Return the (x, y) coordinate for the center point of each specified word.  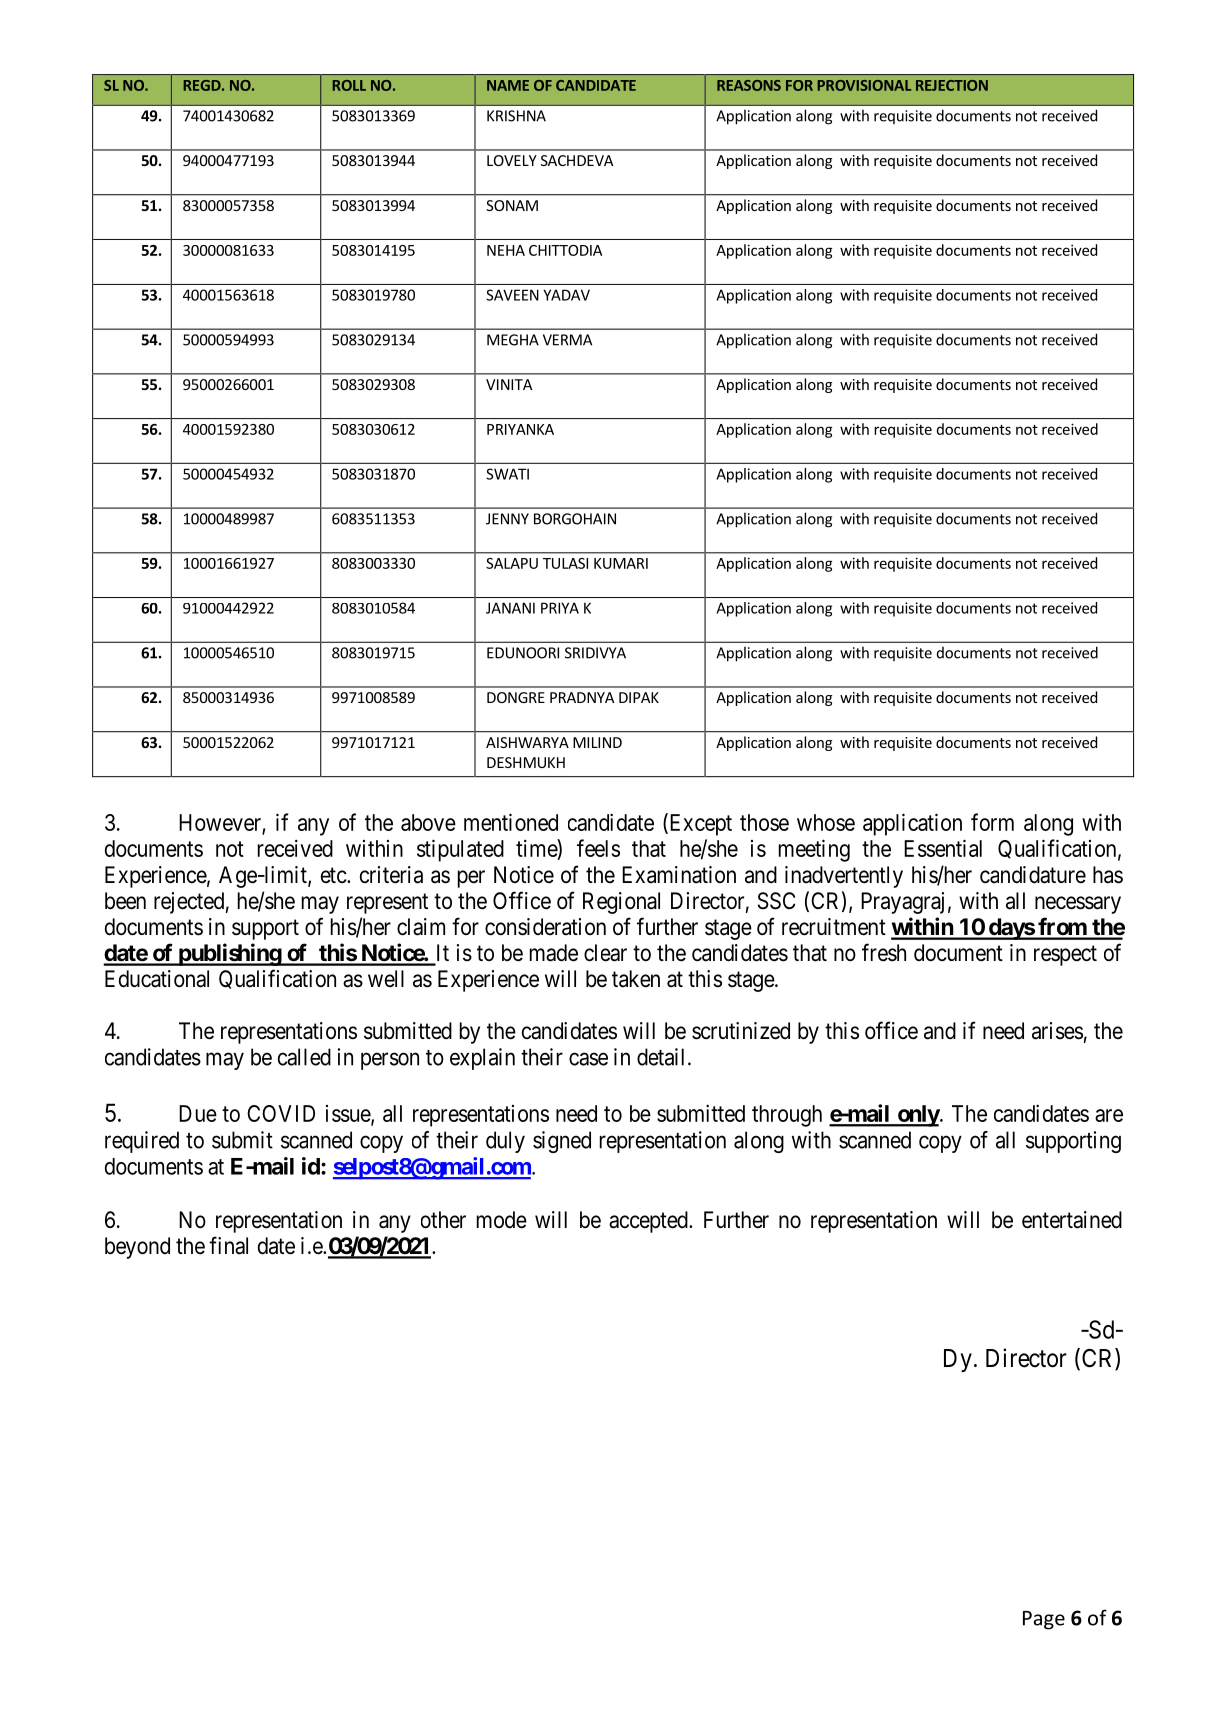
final (228, 1245)
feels (598, 848)
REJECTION (952, 85)
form (992, 822)
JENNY (507, 519)
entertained (1072, 1220)
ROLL (349, 85)
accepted (649, 1222)
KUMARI (621, 563)
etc (334, 875)
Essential (943, 848)
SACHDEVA (577, 160)
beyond (137, 1248)
